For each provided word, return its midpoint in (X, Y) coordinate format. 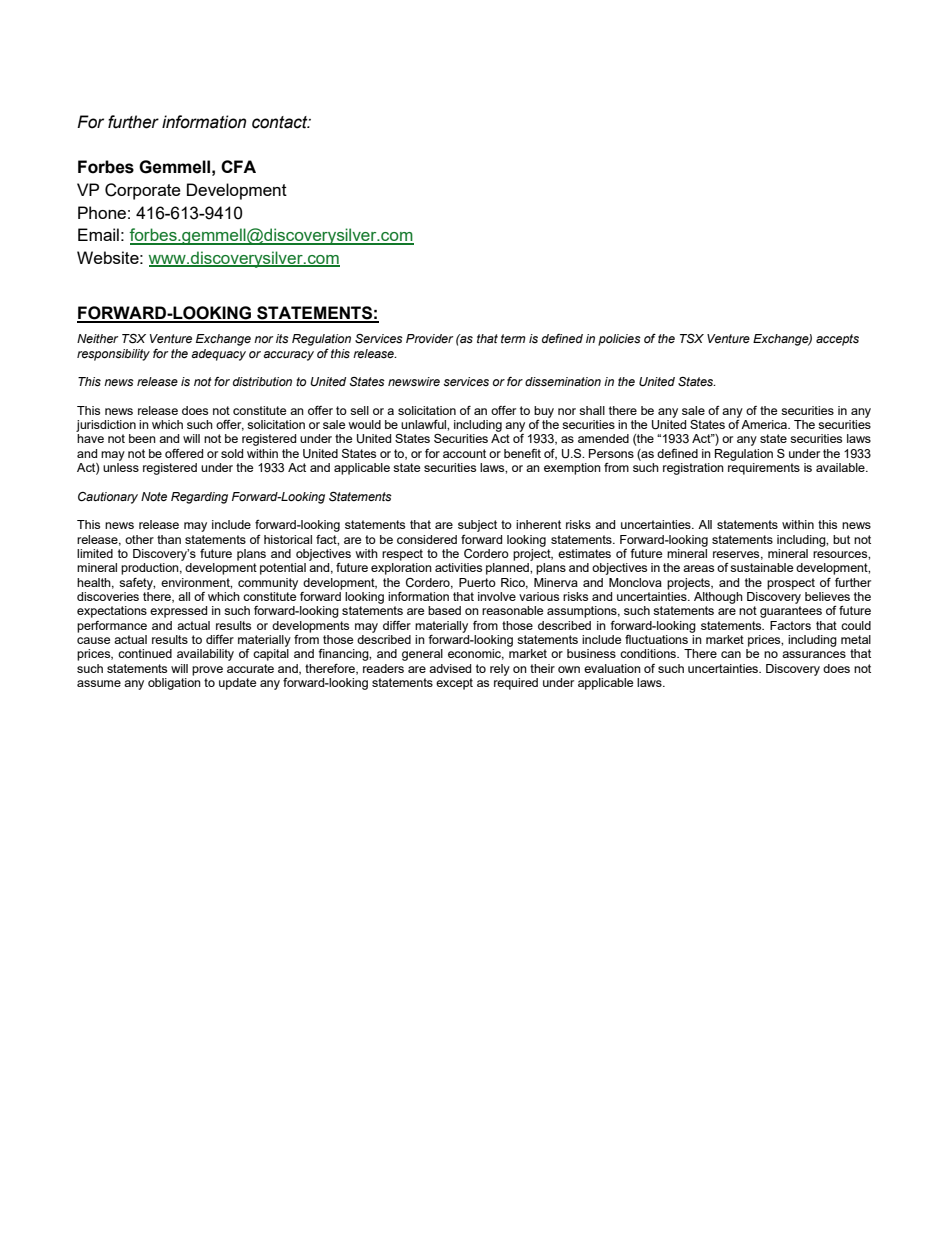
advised (450, 668)
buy (544, 412)
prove (207, 671)
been (142, 438)
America (765, 424)
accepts (837, 340)
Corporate (143, 191)
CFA (238, 166)
